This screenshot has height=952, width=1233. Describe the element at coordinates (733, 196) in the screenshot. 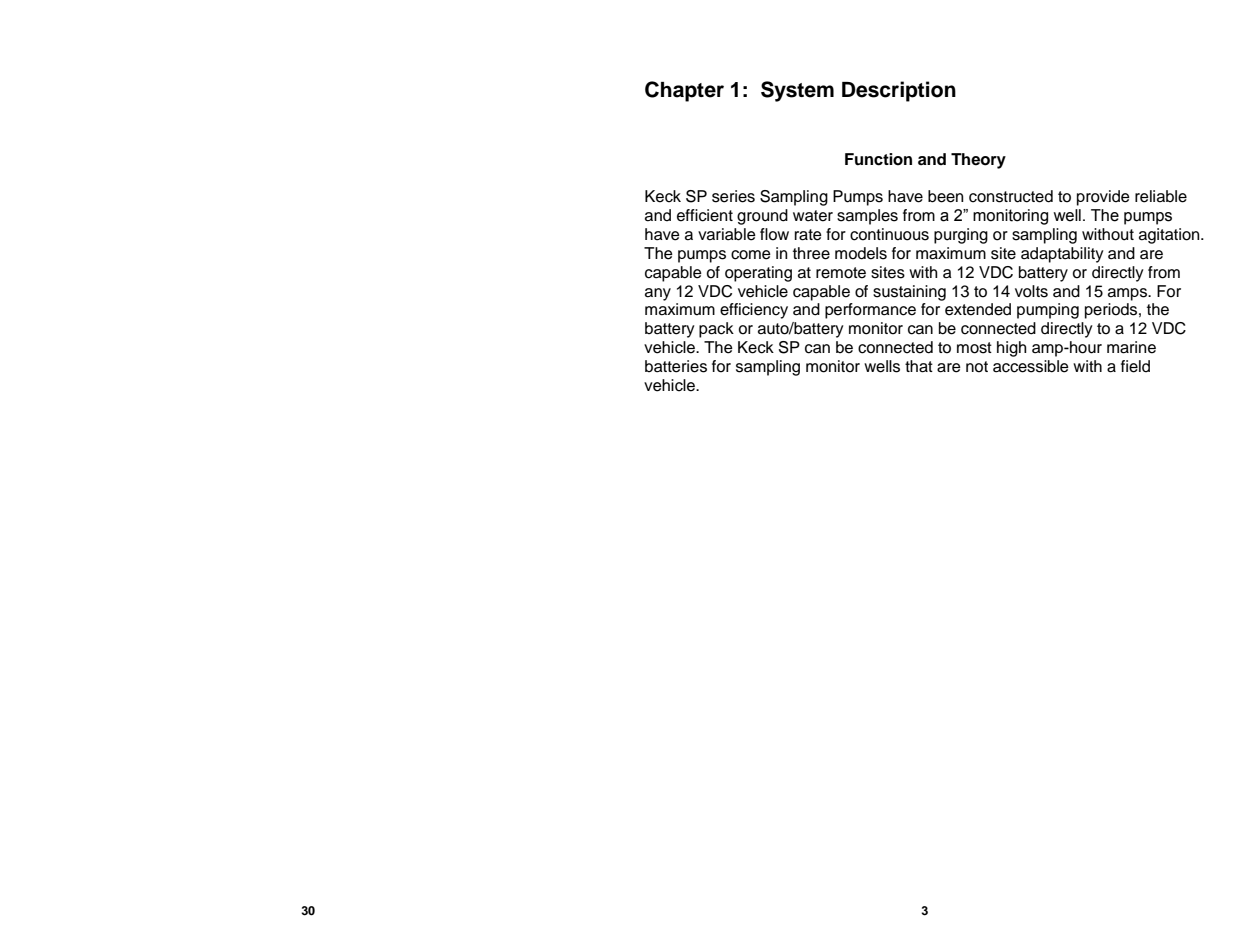

I see `series` at that location.
